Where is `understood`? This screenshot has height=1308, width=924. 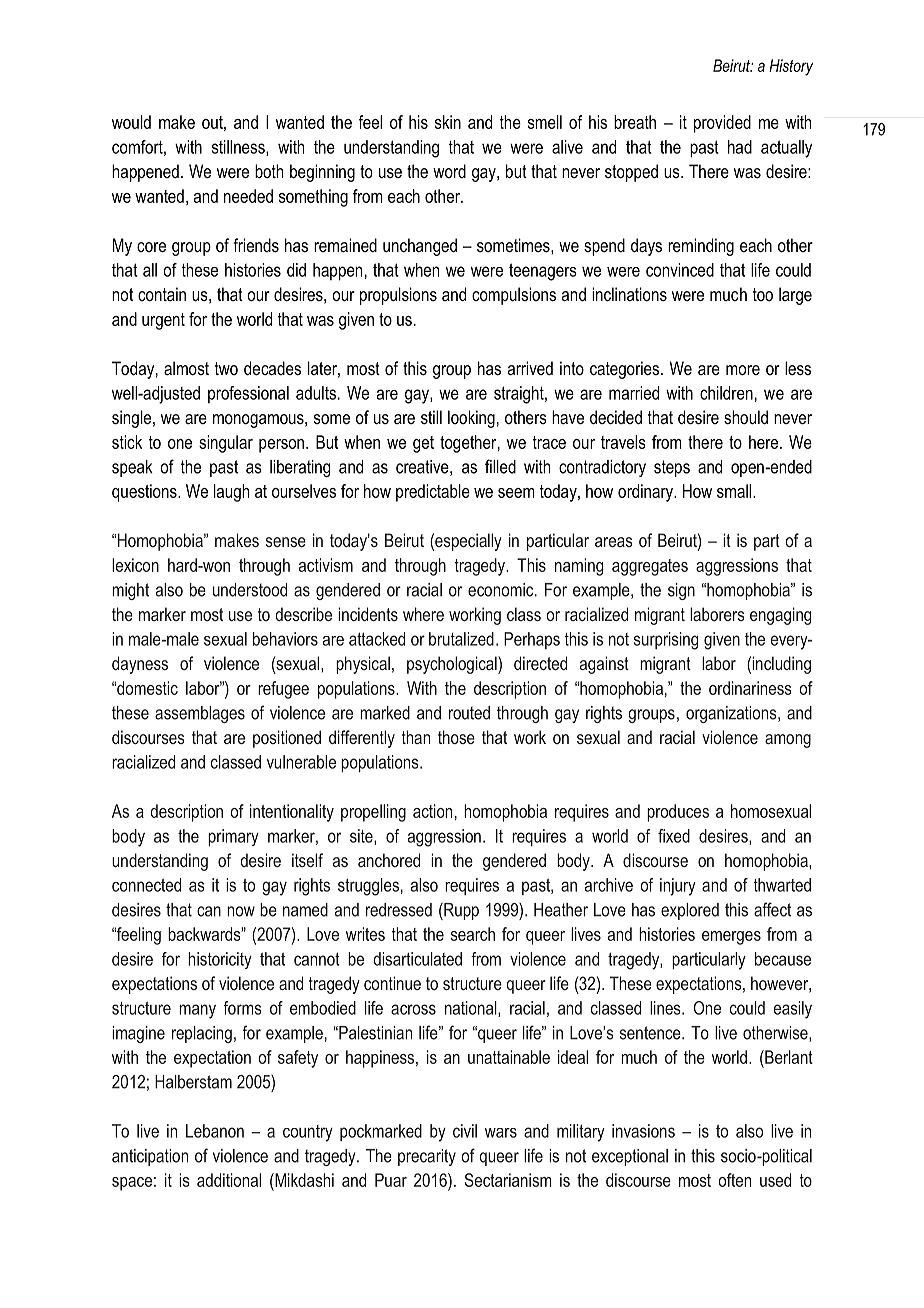 understood is located at coordinates (250, 590).
